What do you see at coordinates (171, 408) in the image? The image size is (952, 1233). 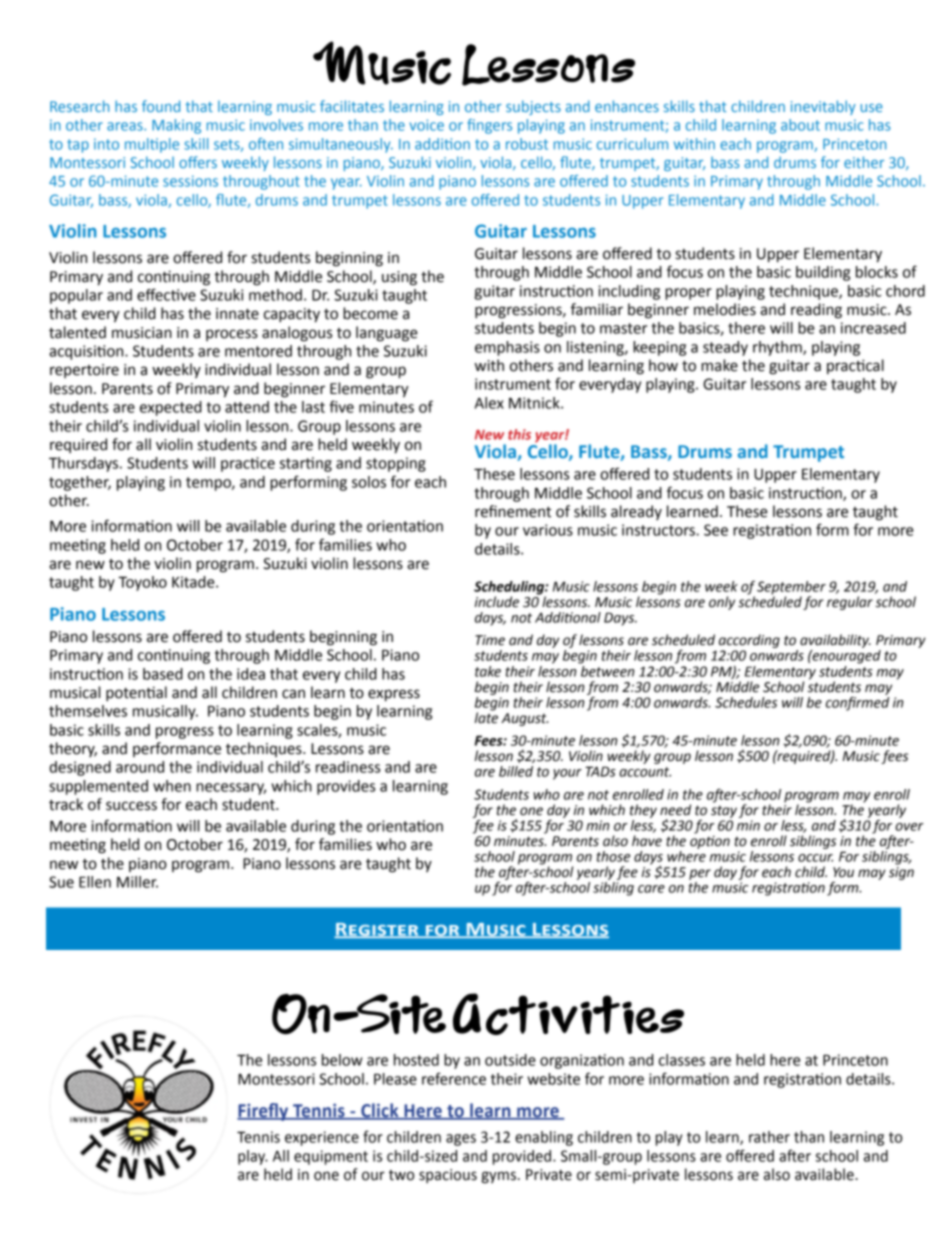 I see `expected` at bounding box center [171, 408].
